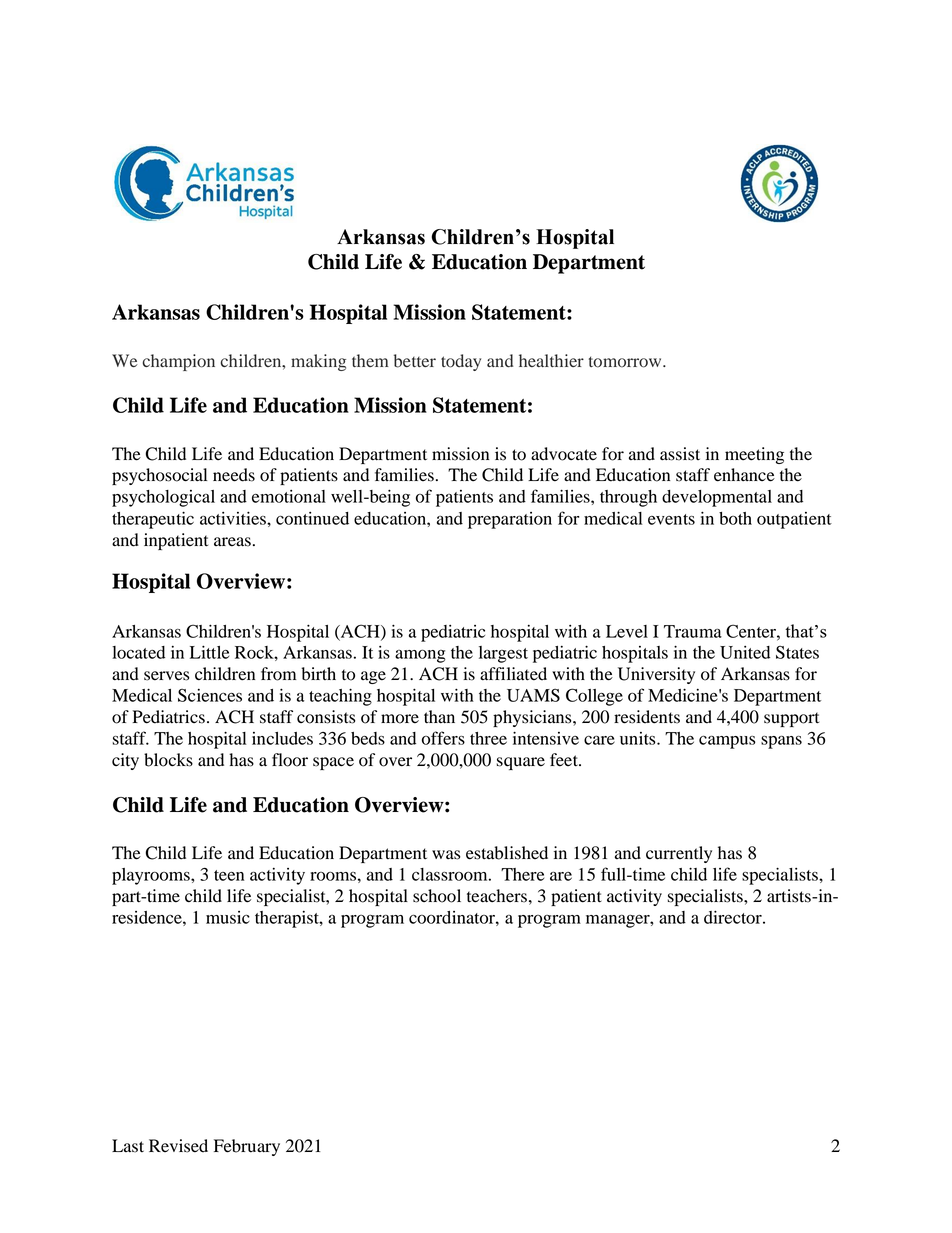 Image resolution: width=952 pixels, height=1233 pixels. What do you see at coordinates (443, 738) in the screenshot?
I see `offers` at bounding box center [443, 738].
